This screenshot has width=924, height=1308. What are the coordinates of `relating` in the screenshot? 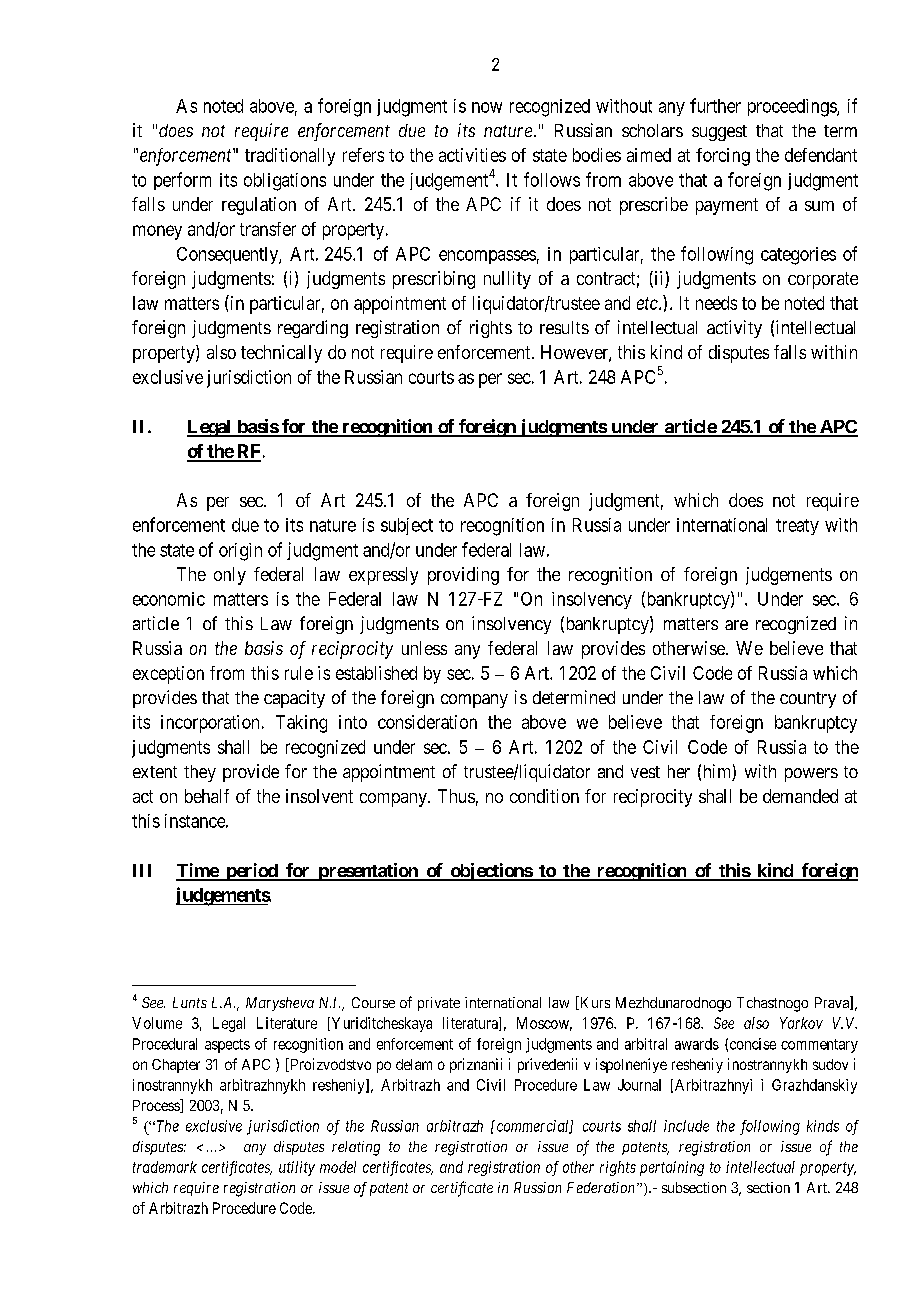 It's located at (356, 1148).
